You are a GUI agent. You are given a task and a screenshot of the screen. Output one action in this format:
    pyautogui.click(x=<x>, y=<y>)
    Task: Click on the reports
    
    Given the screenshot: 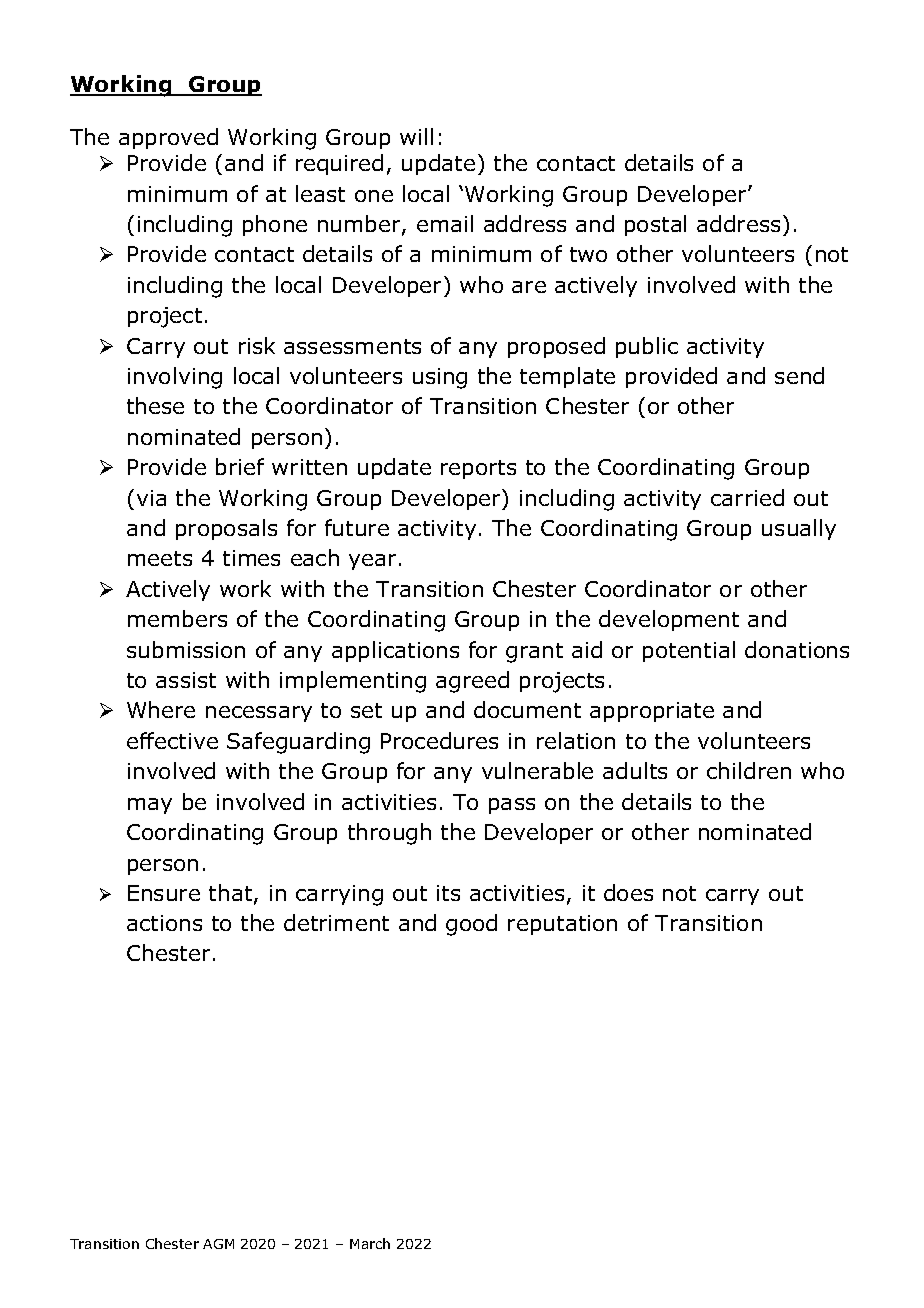 What is the action you would take?
    pyautogui.click(x=478, y=469)
